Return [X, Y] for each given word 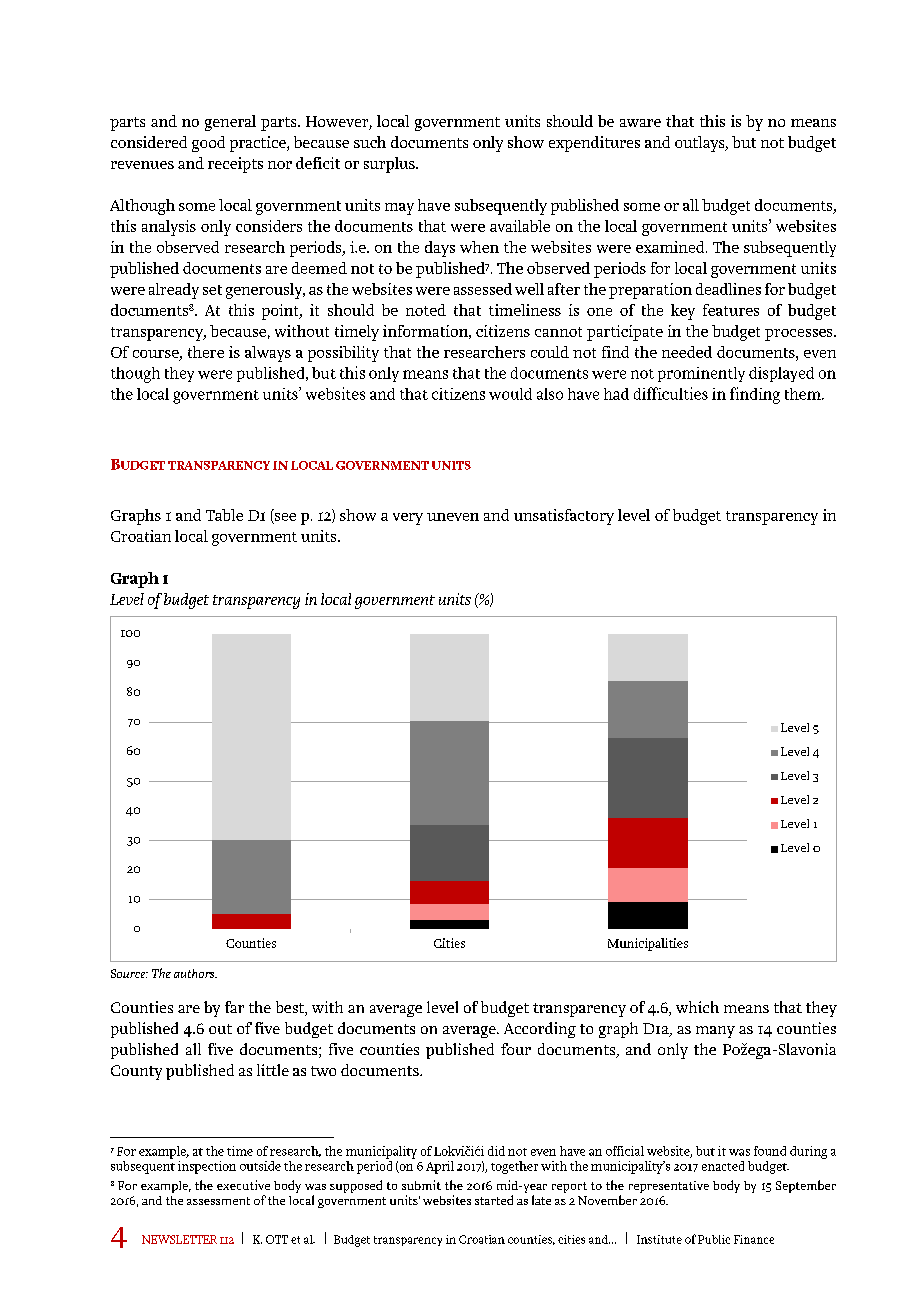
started [494, 1200]
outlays [701, 144]
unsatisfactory [564, 517]
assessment [218, 1201]
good [208, 144]
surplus [390, 165]
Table [224, 515]
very [408, 519]
